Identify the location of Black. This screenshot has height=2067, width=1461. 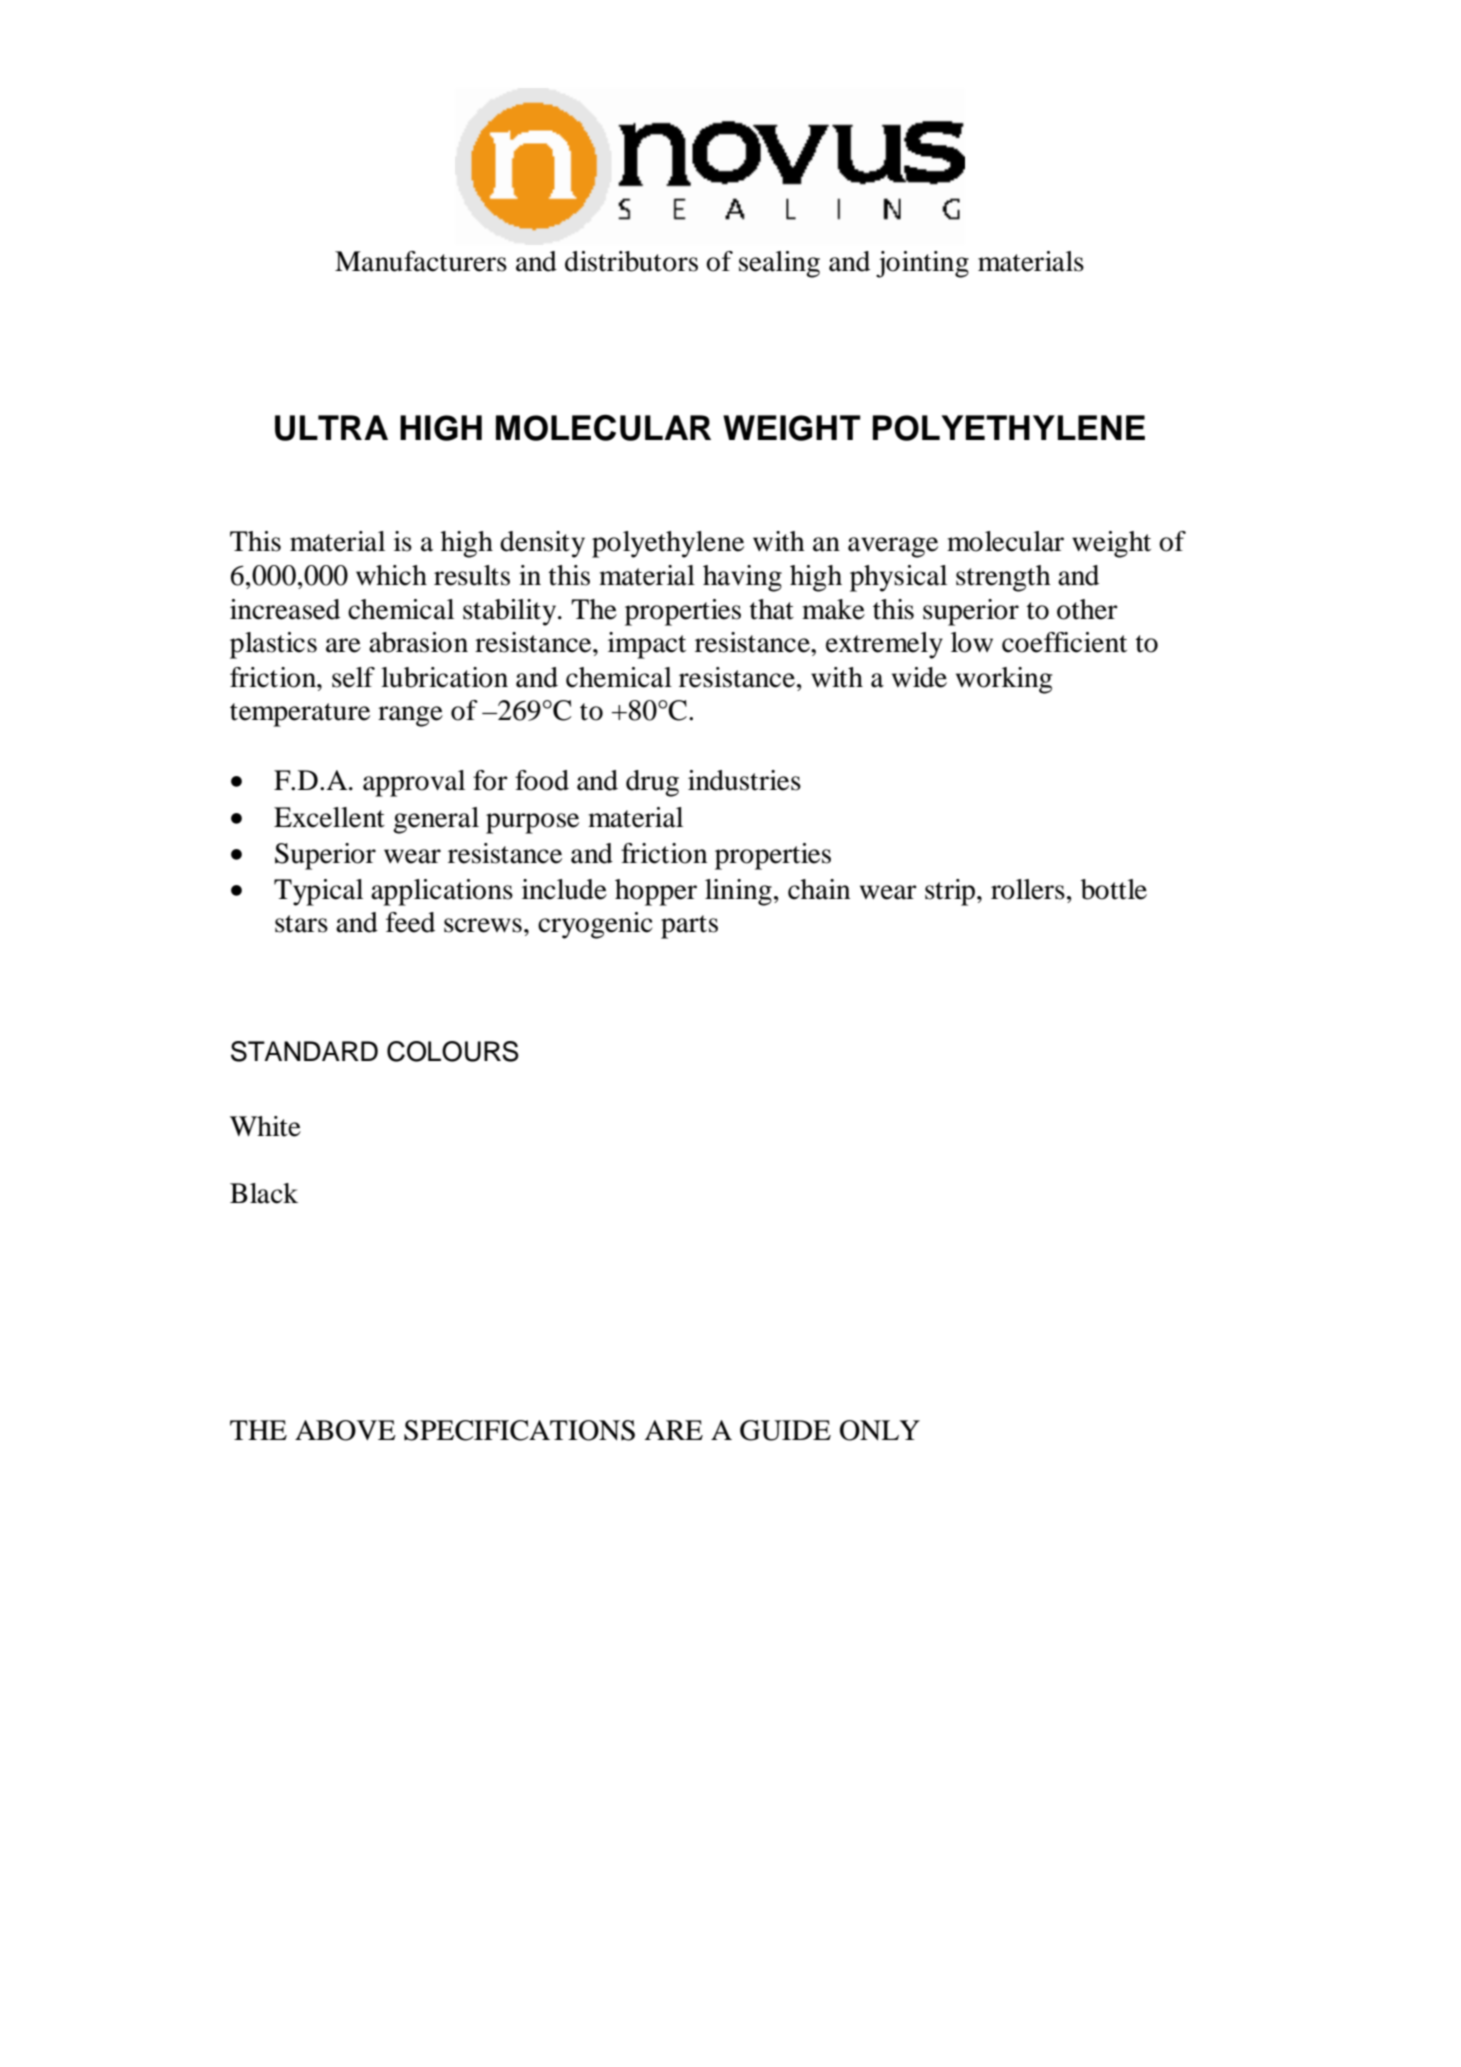
(264, 1193).
